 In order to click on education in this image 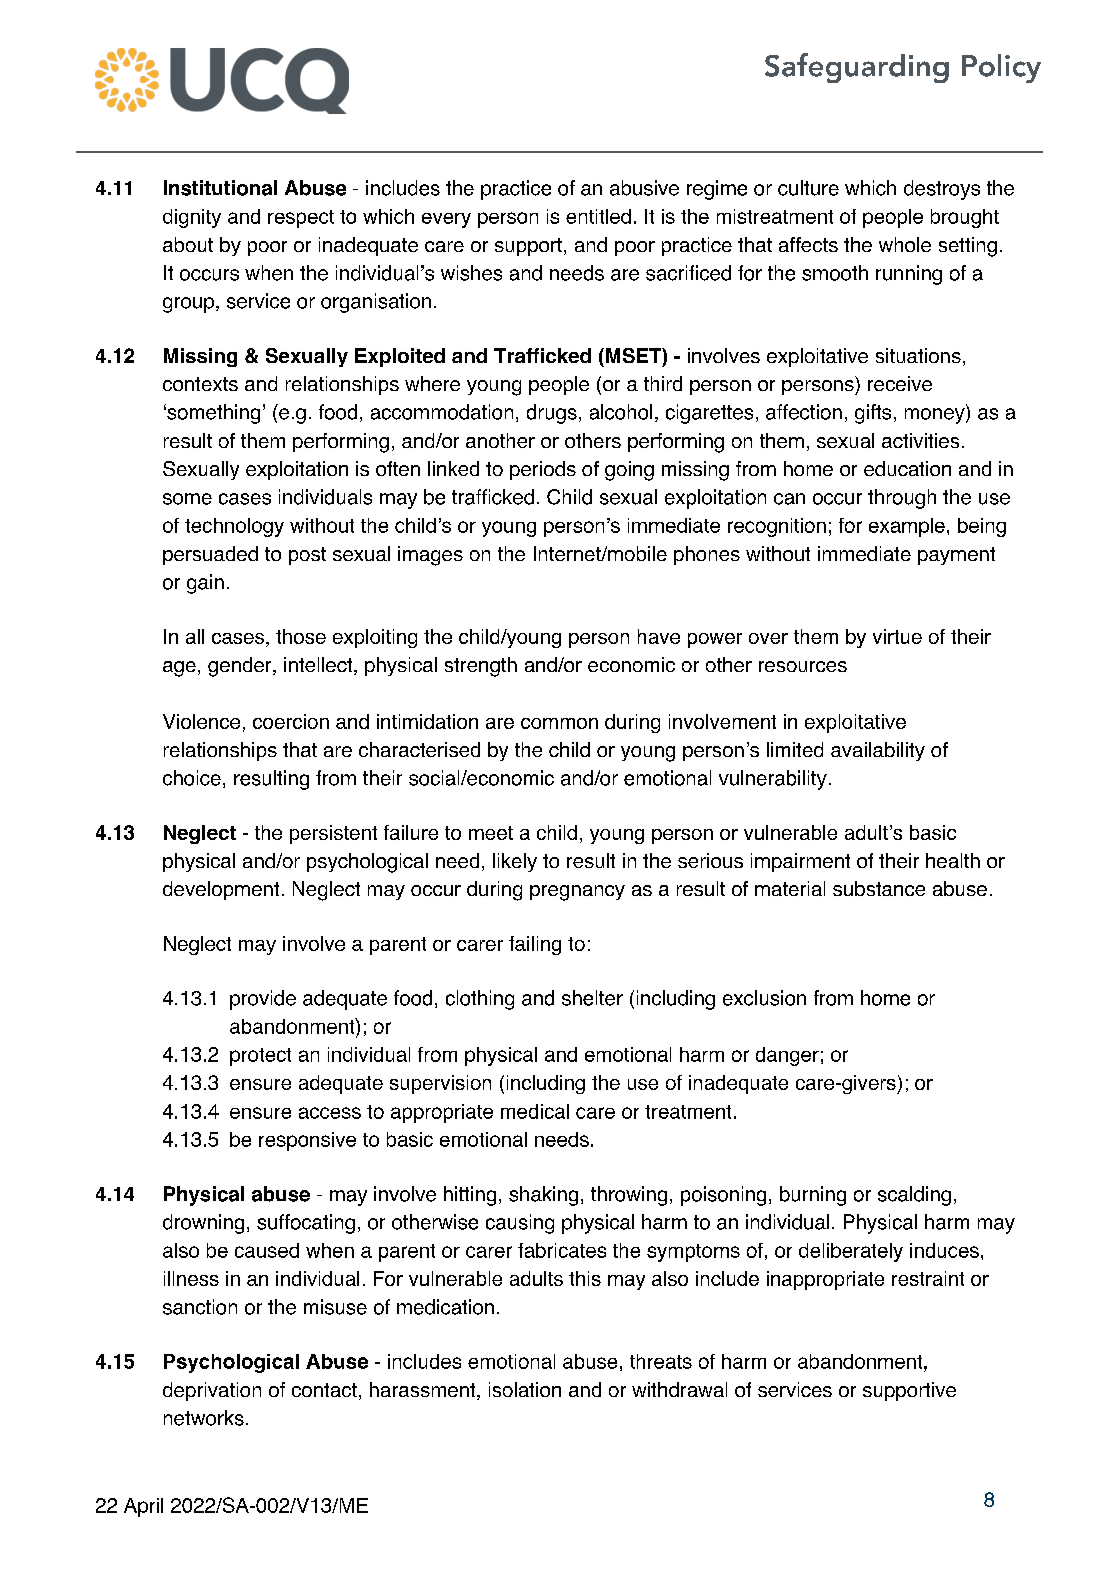, I will do `click(907, 468)`.
